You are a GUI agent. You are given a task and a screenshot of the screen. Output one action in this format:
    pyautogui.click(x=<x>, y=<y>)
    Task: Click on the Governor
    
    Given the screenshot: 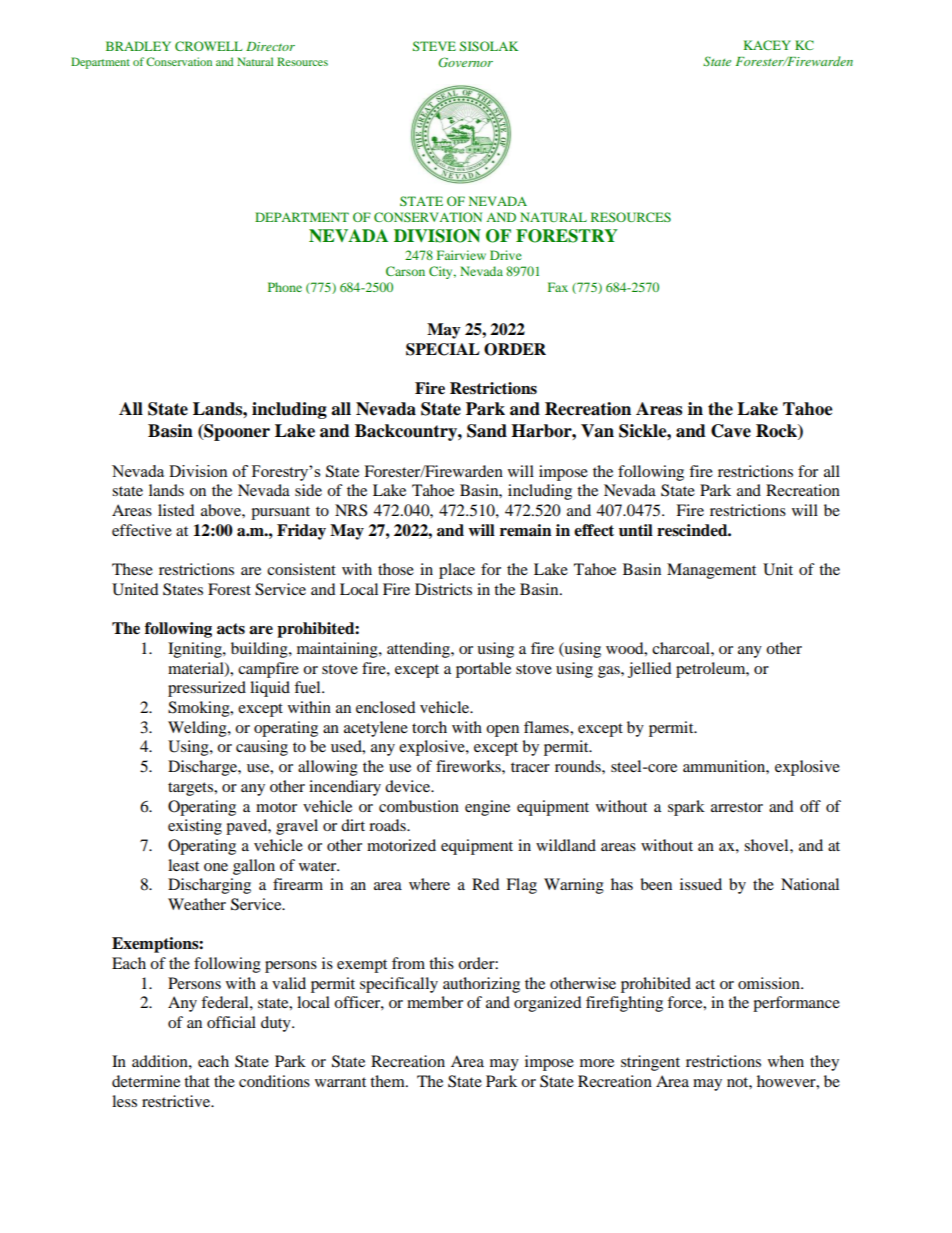 What is the action you would take?
    pyautogui.click(x=465, y=62)
